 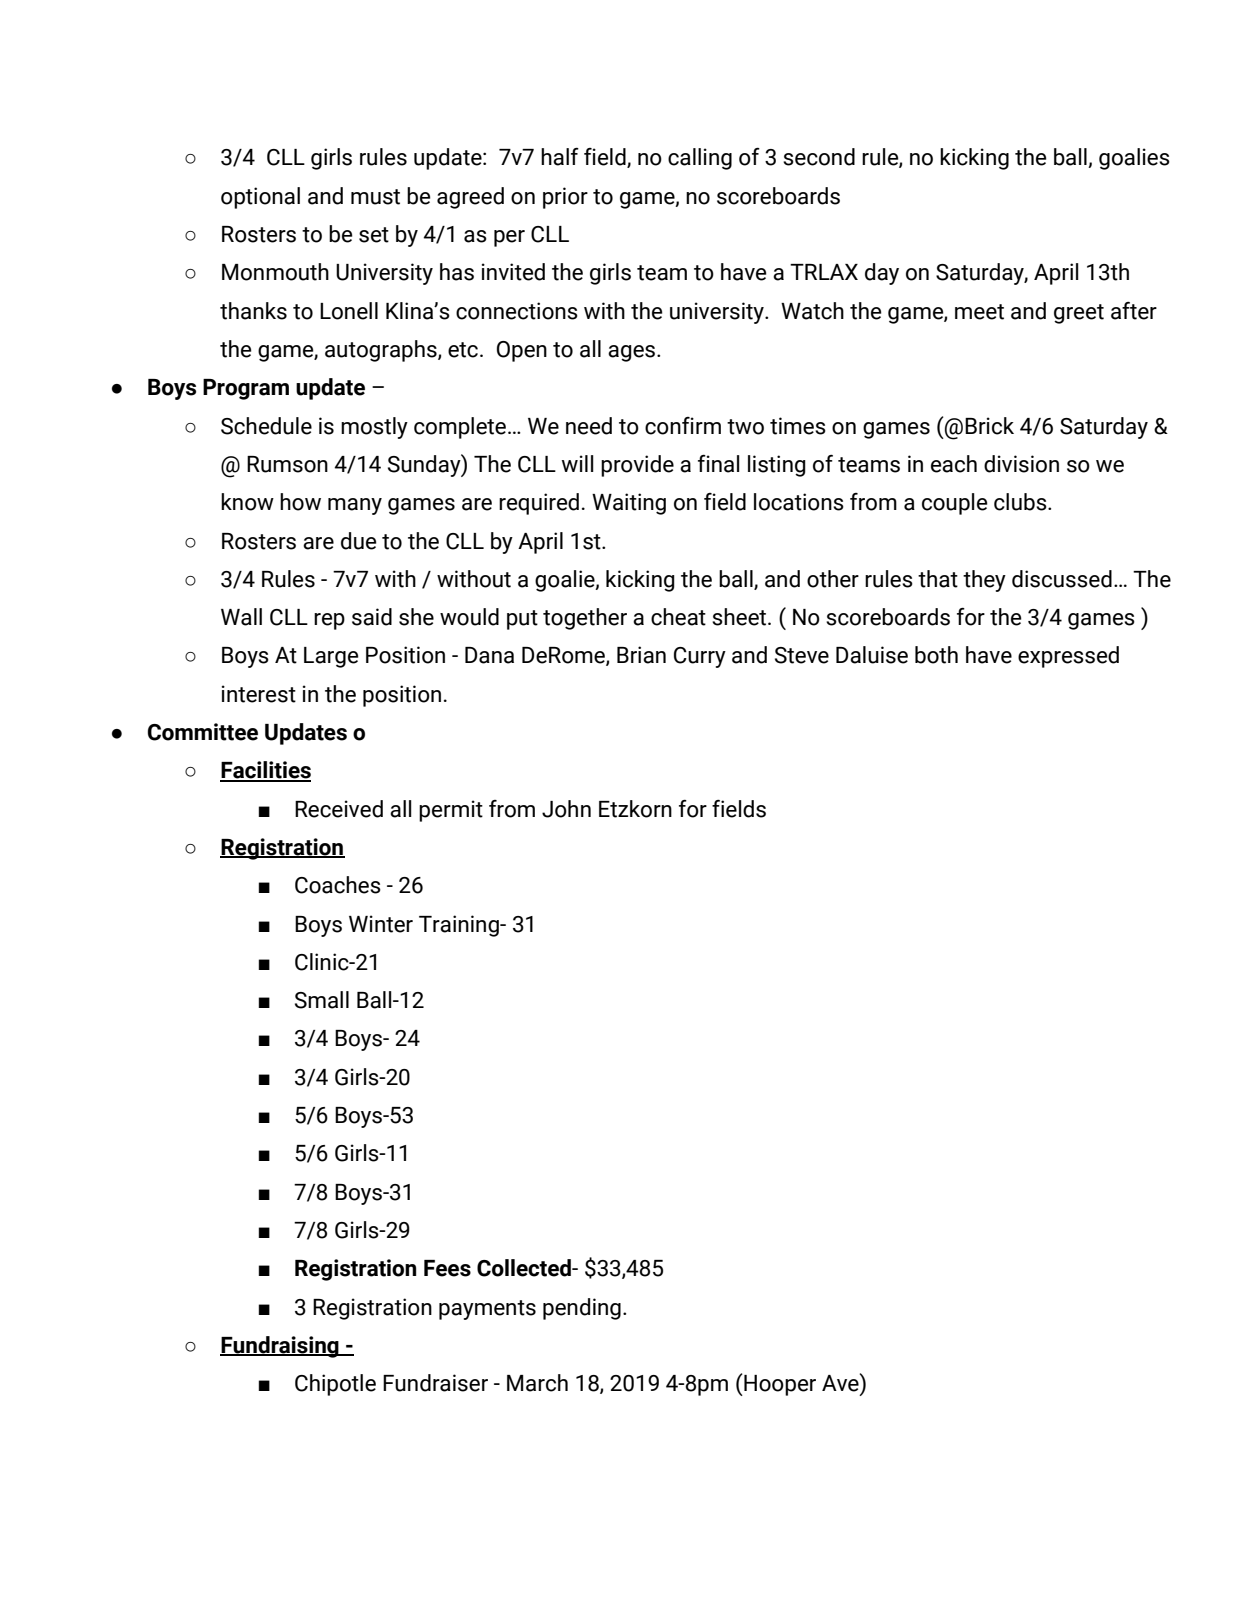 I want to click on they, so click(x=984, y=581).
